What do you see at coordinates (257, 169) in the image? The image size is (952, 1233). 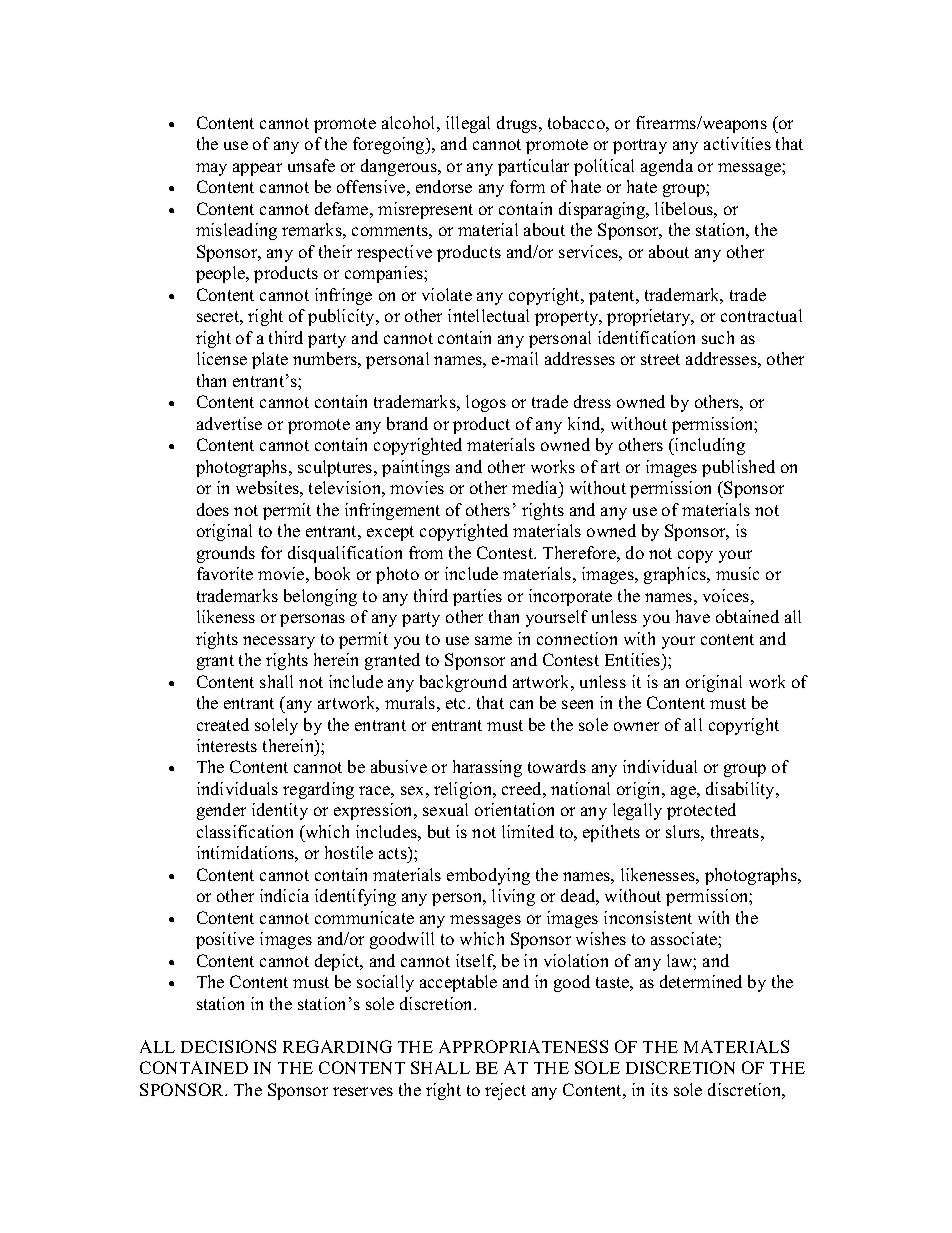 I see `appear` at bounding box center [257, 169].
